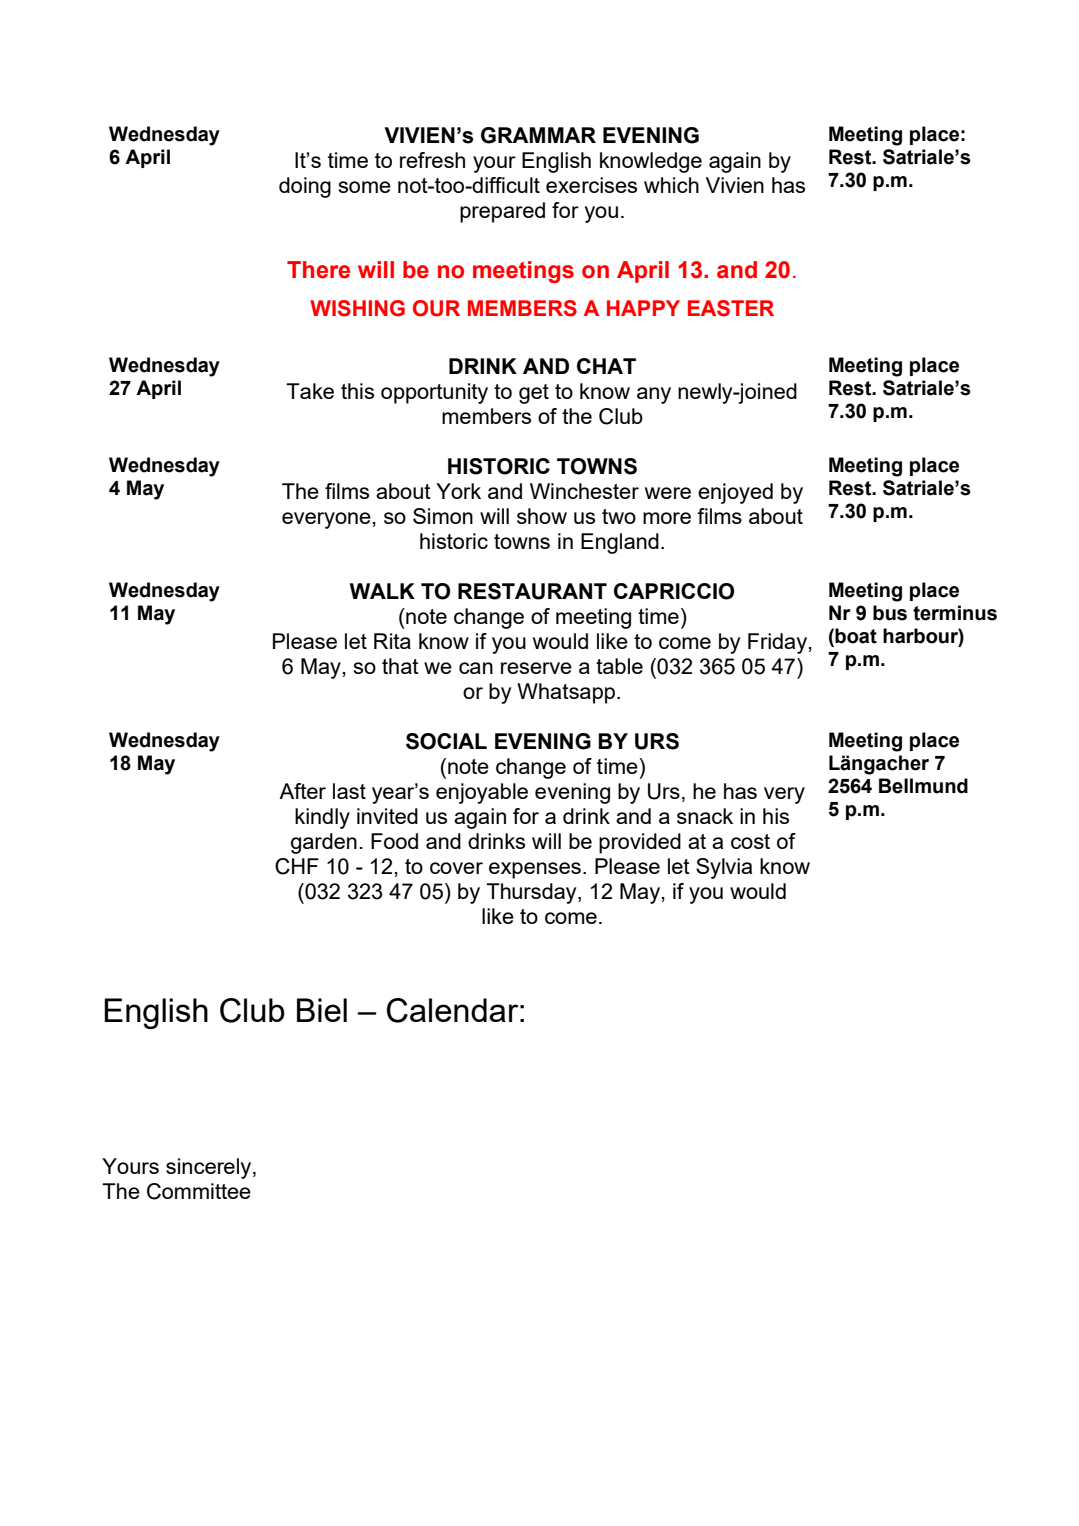  What do you see at coordinates (532, 893) in the image?
I see `Thursday` at bounding box center [532, 893].
